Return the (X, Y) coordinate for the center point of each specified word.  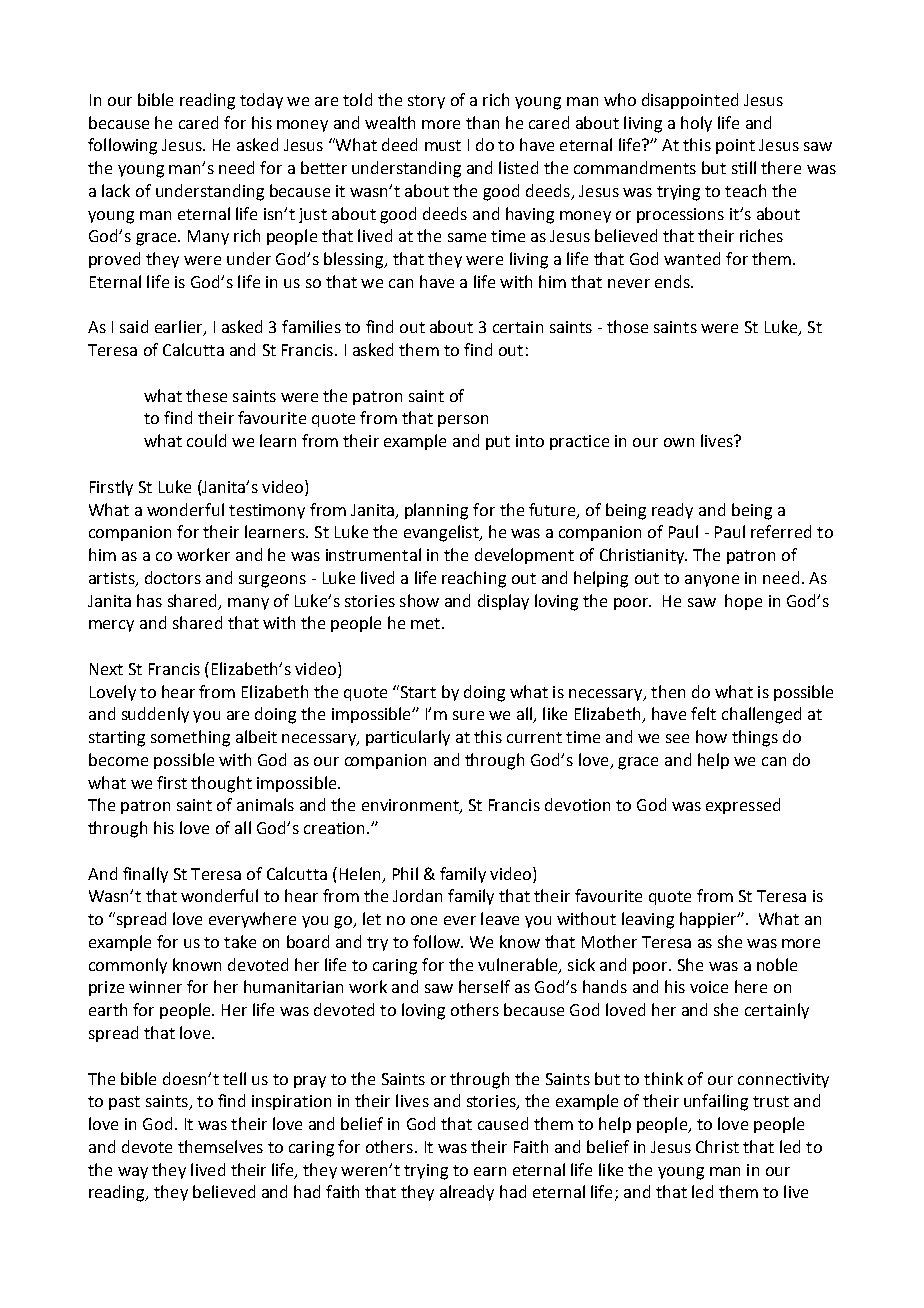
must (443, 145)
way (133, 1173)
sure (468, 715)
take (240, 941)
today (261, 101)
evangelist (442, 533)
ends (673, 281)
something (190, 738)
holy (696, 124)
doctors (173, 577)
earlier (180, 328)
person (463, 421)
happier (709, 920)
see (677, 738)
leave (500, 918)
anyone (712, 581)
